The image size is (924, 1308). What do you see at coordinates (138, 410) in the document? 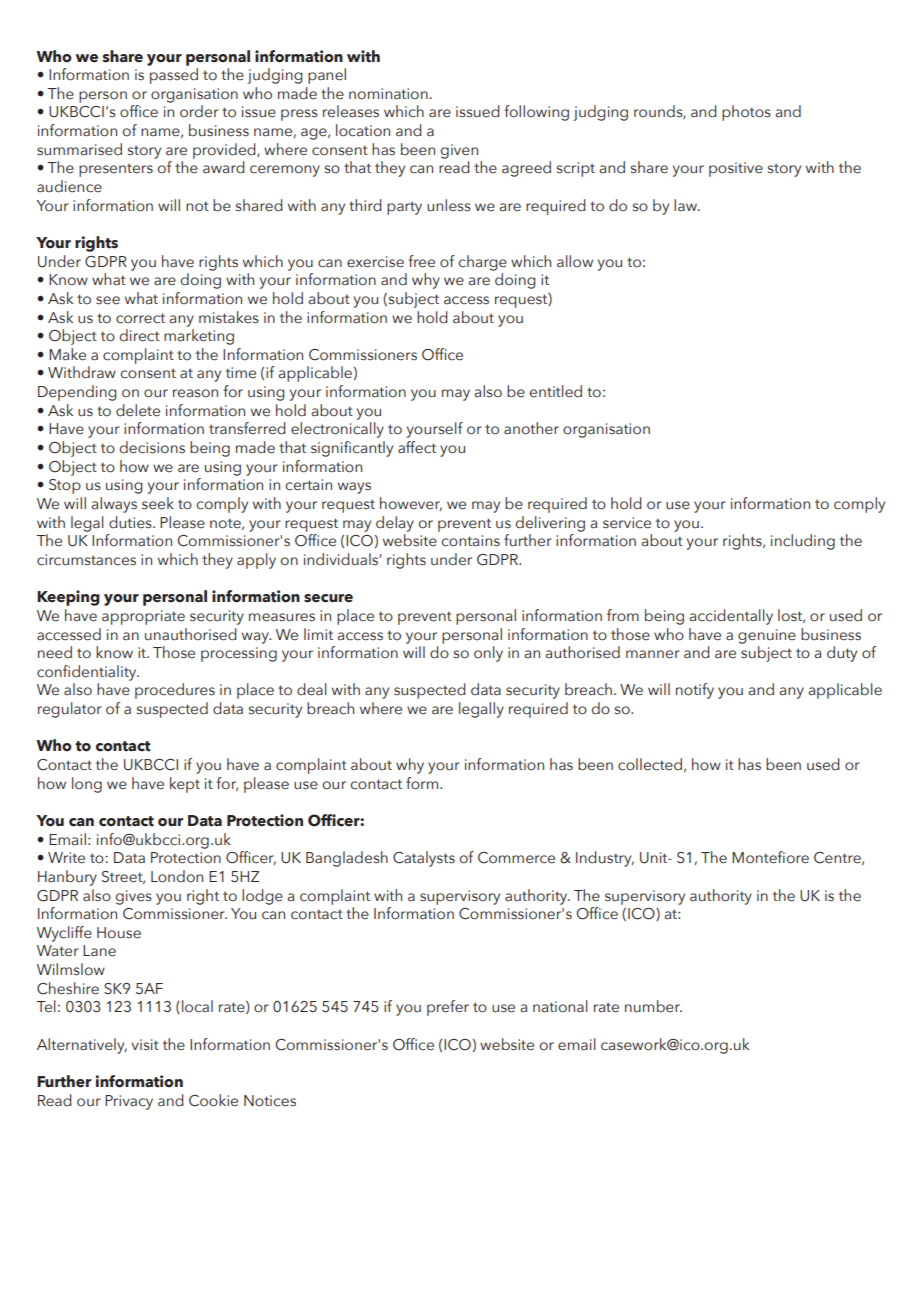
I see `delete` at bounding box center [138, 410].
